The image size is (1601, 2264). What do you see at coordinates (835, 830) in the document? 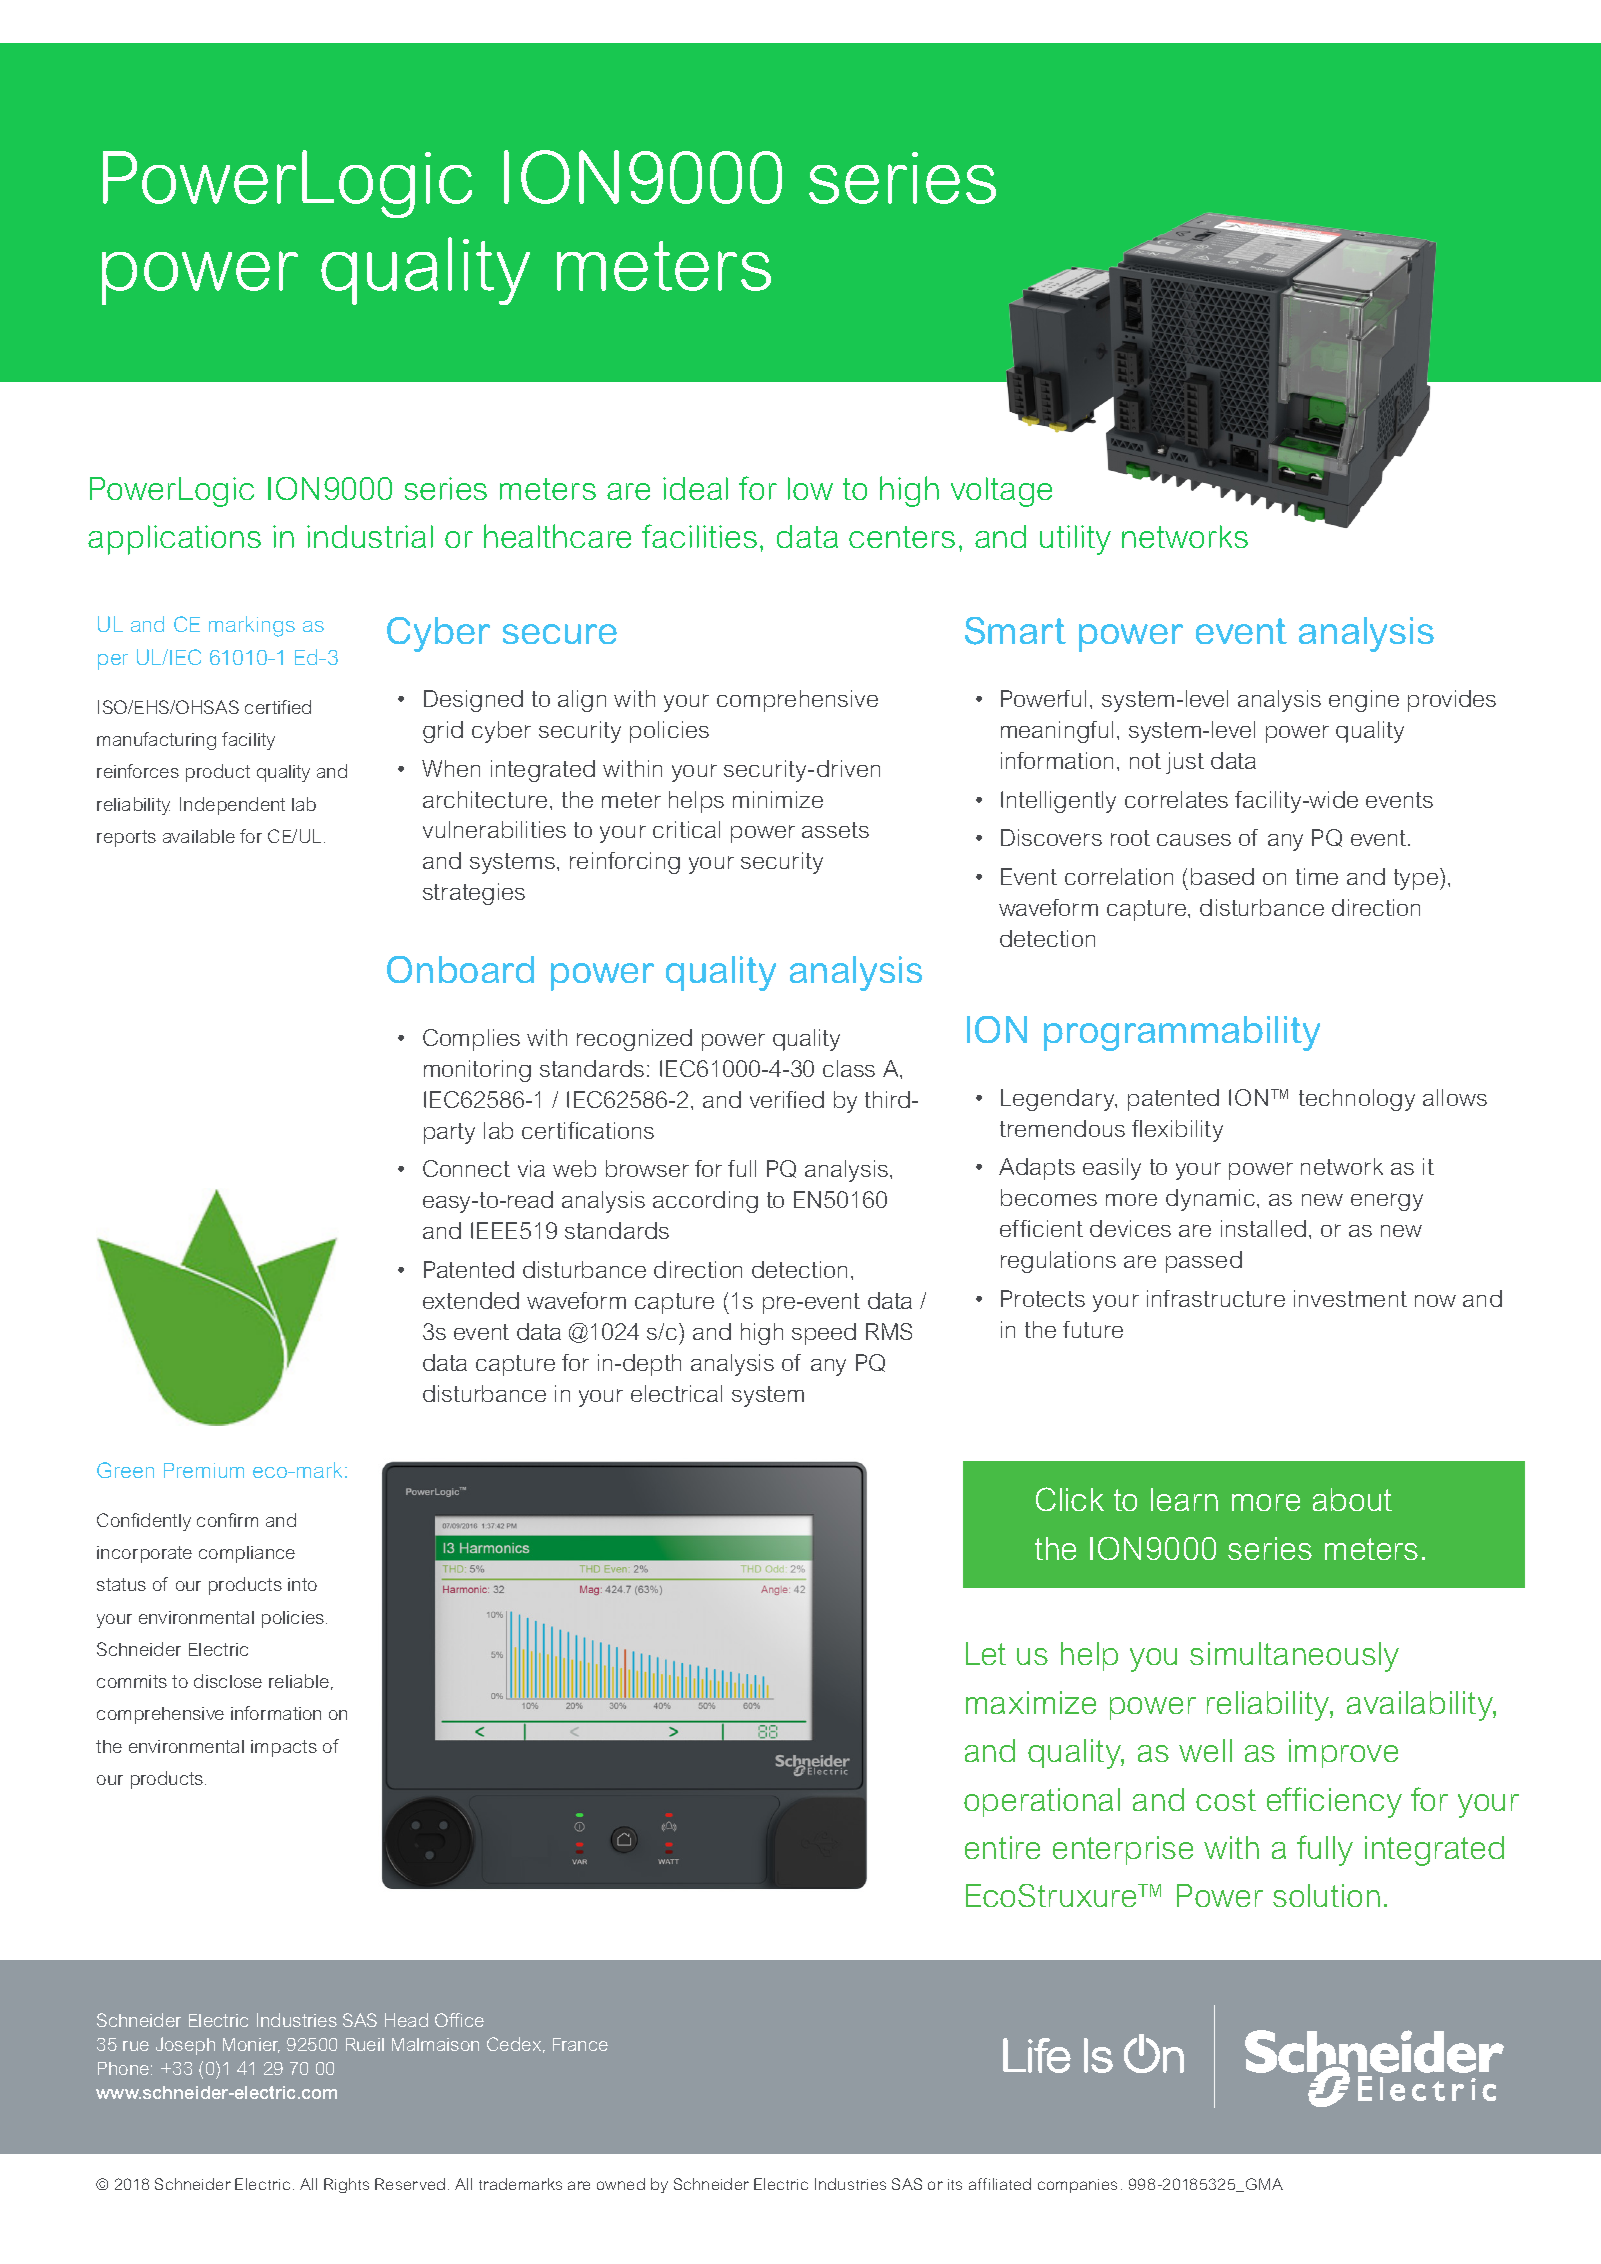
I see `assets` at bounding box center [835, 830].
